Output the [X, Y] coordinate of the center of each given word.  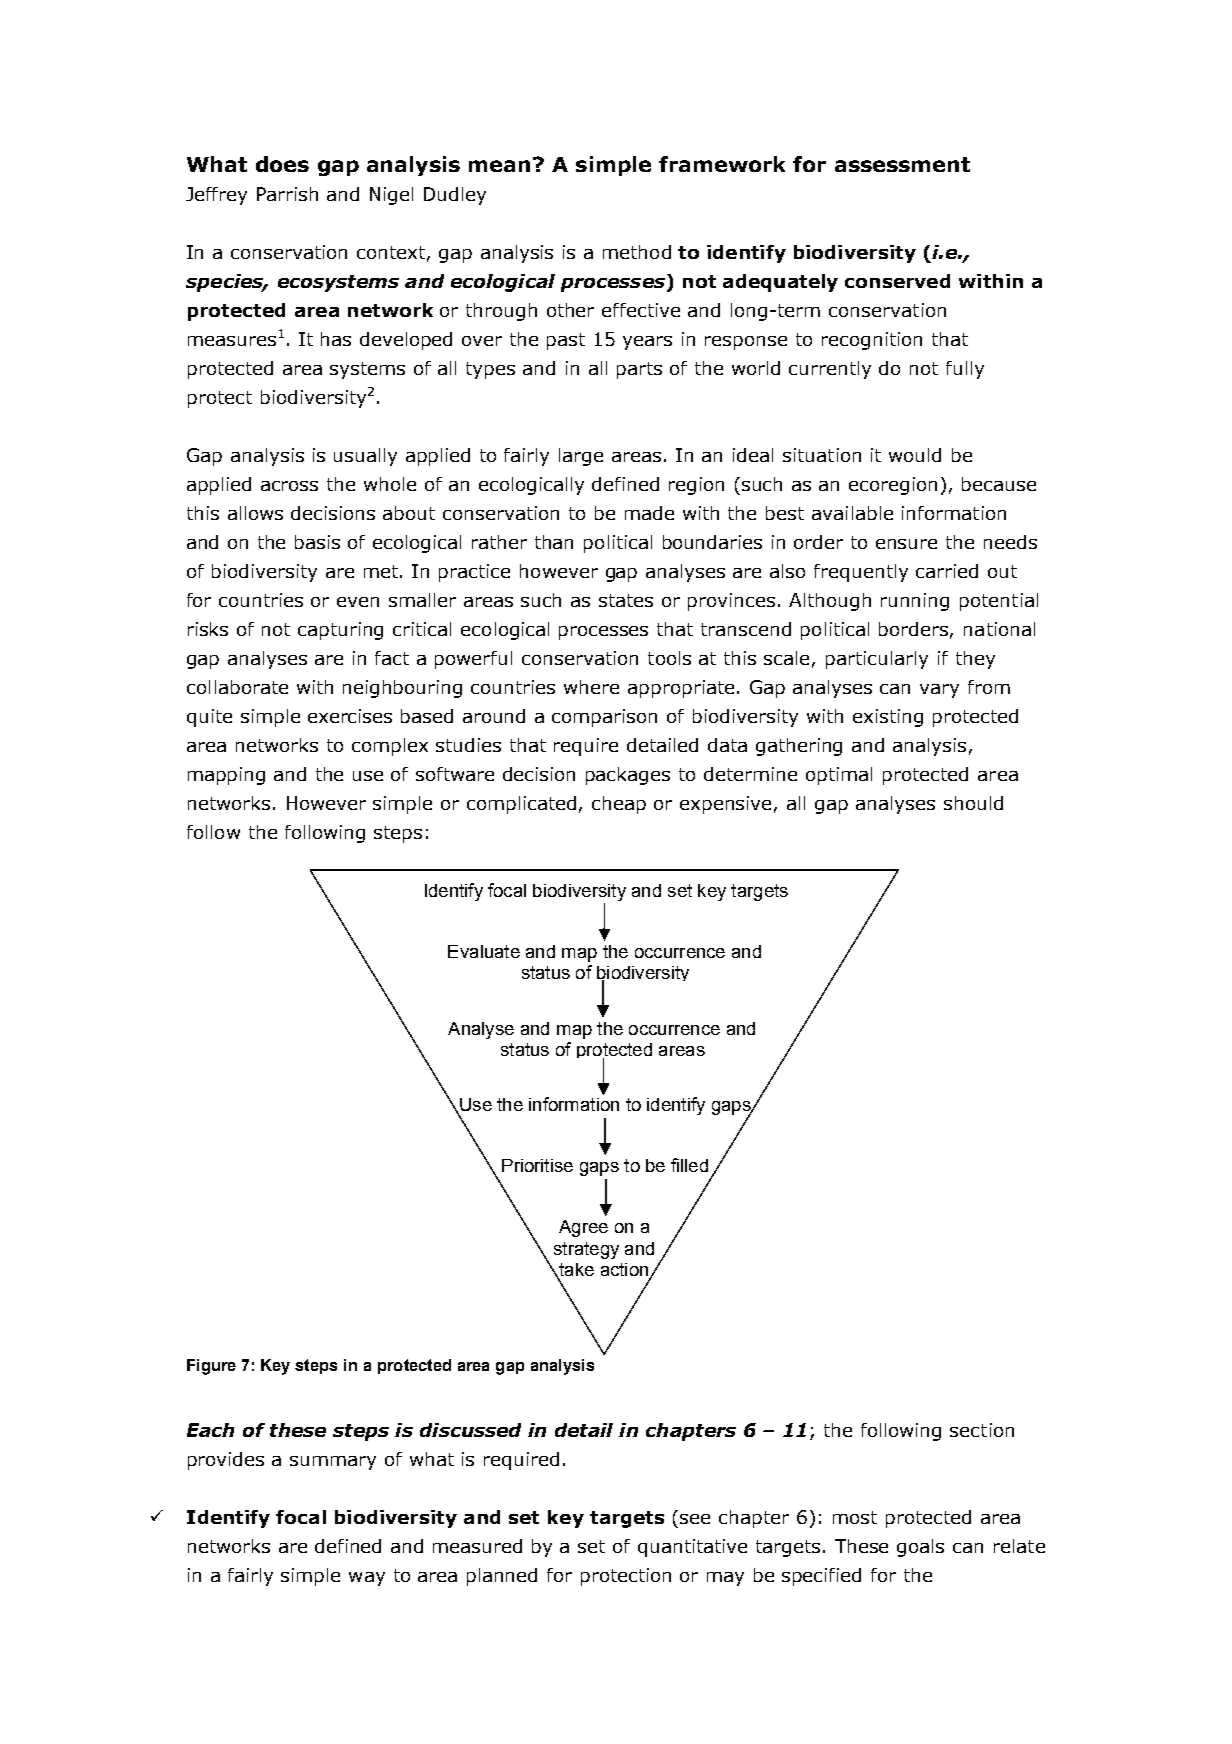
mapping [226, 776]
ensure [906, 544]
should [973, 803]
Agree [583, 1228]
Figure [211, 1367]
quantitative [692, 1548]
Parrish [287, 194]
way [367, 1579]
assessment [902, 164]
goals [920, 1548]
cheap [619, 805]
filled [689, 1165]
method [637, 252]
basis [317, 542]
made [649, 513]
